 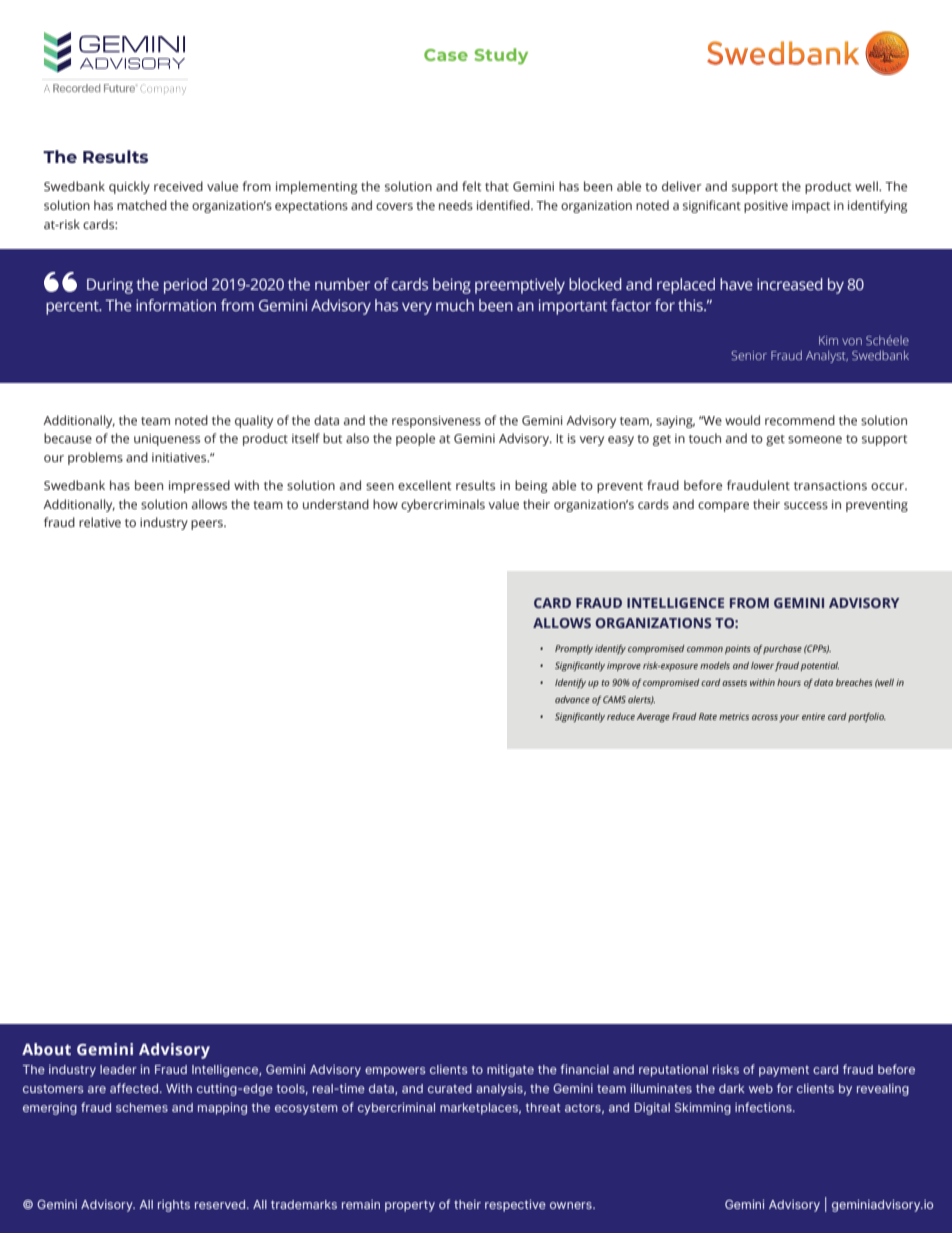 What do you see at coordinates (574, 649) in the document?
I see `Promptly` at bounding box center [574, 649].
